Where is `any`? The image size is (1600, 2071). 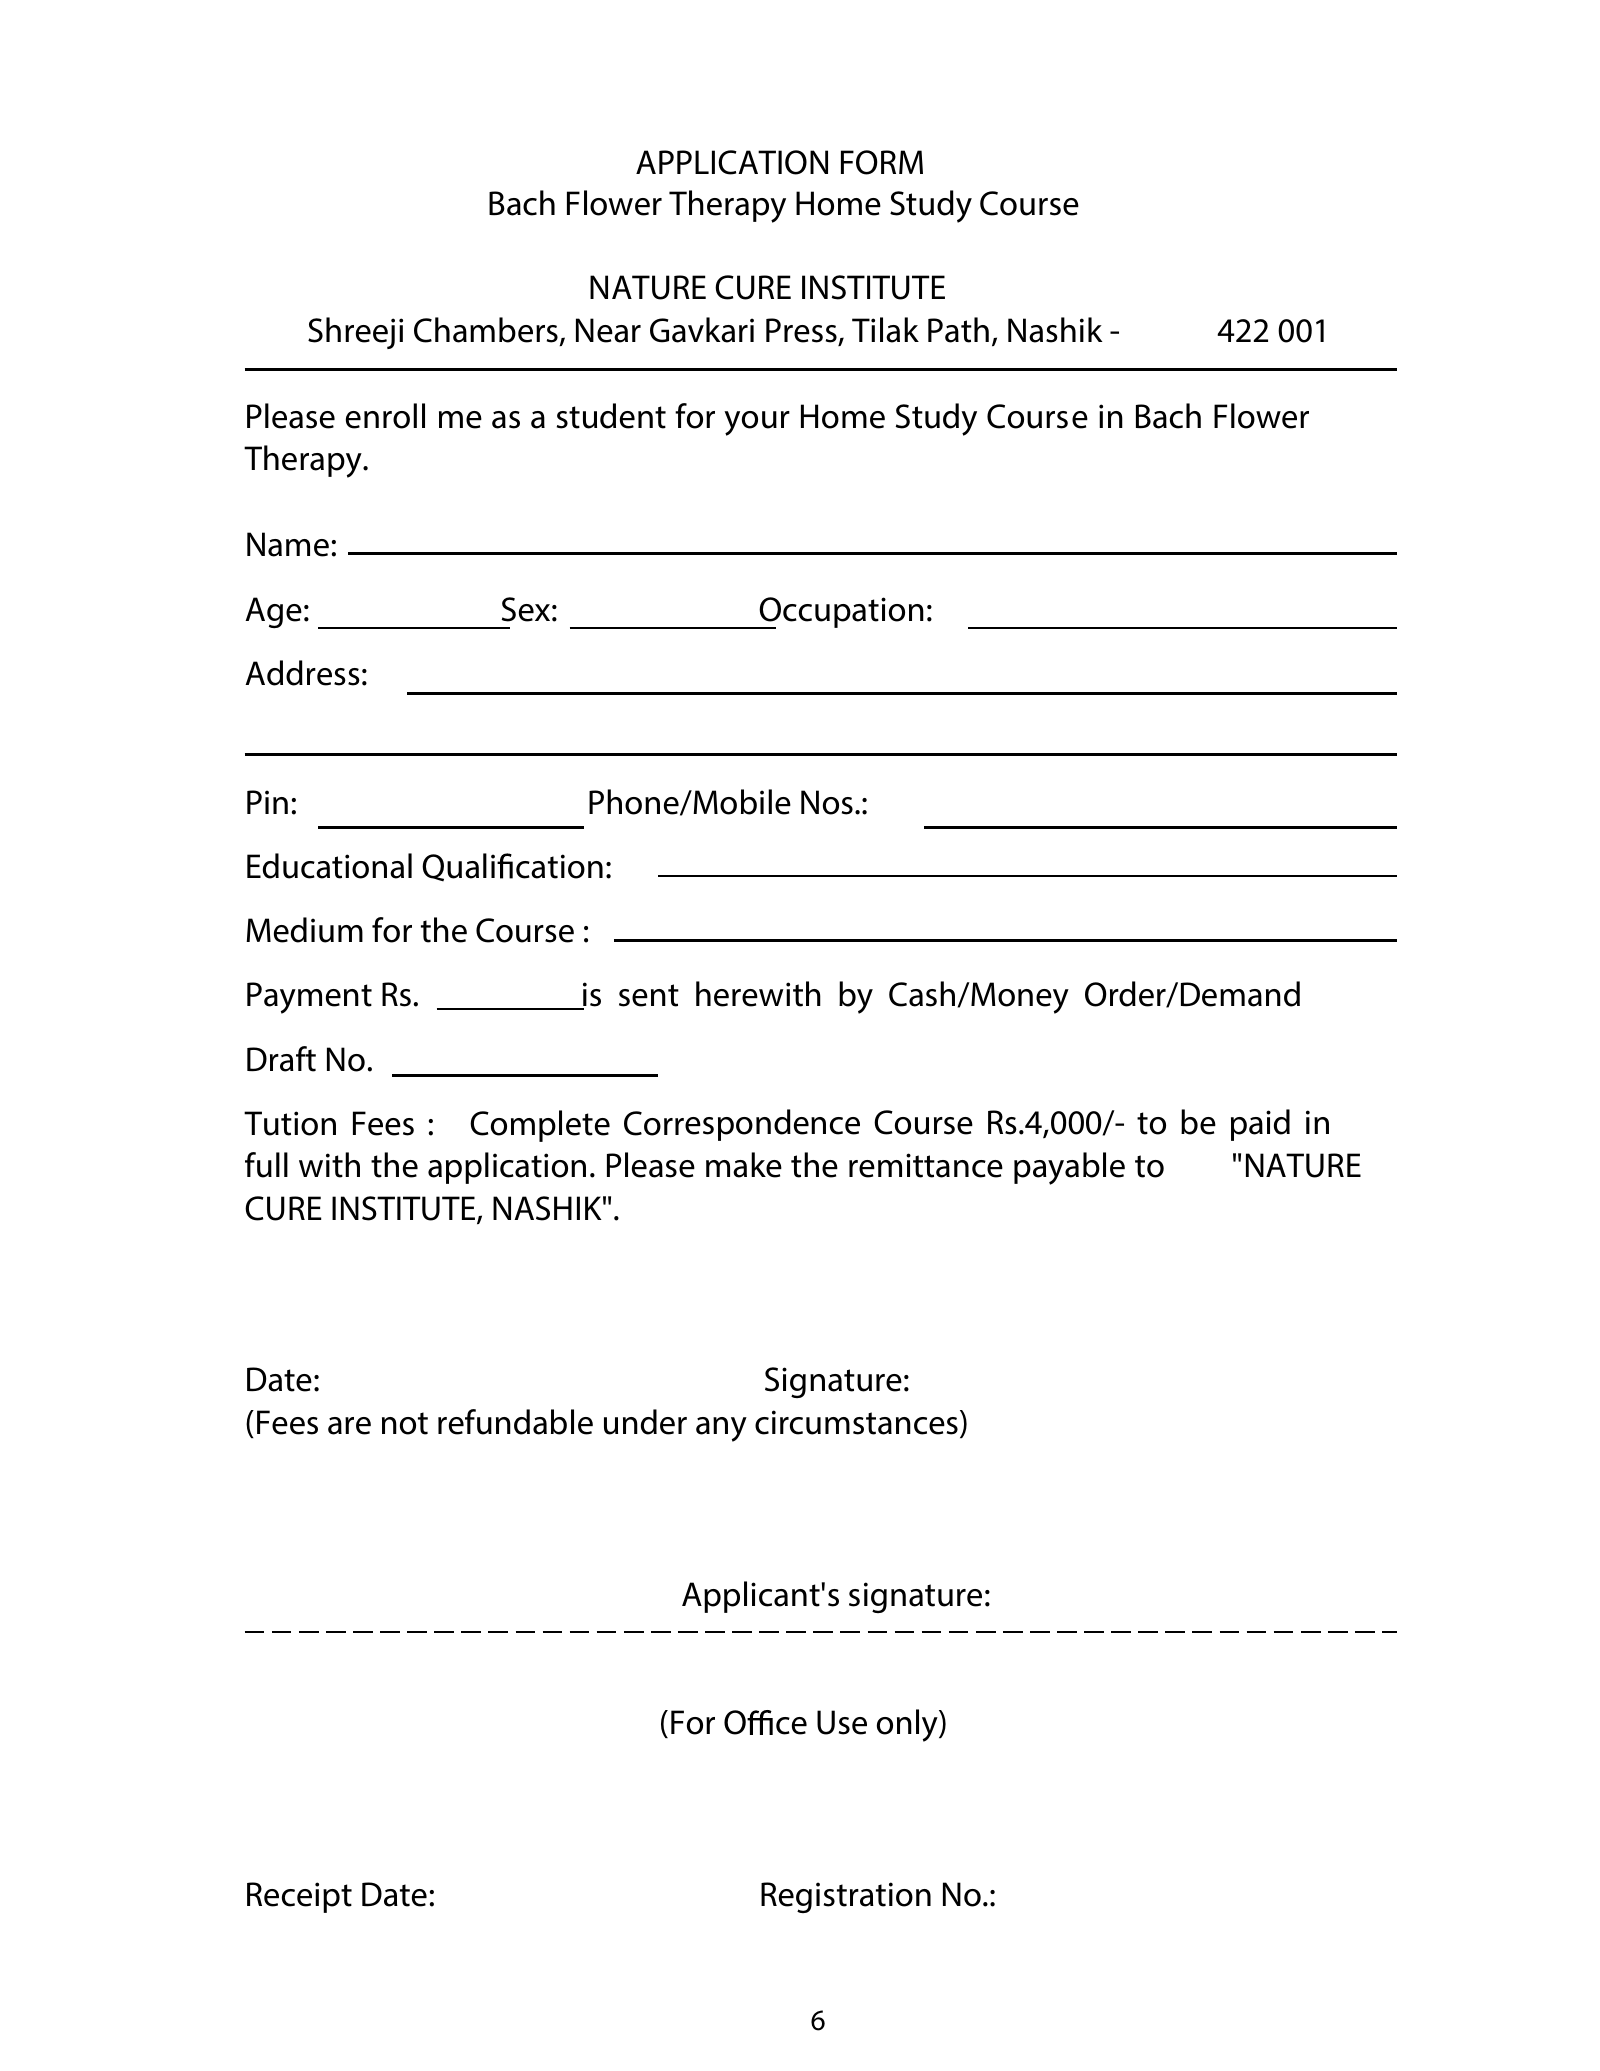 any is located at coordinates (721, 1429).
